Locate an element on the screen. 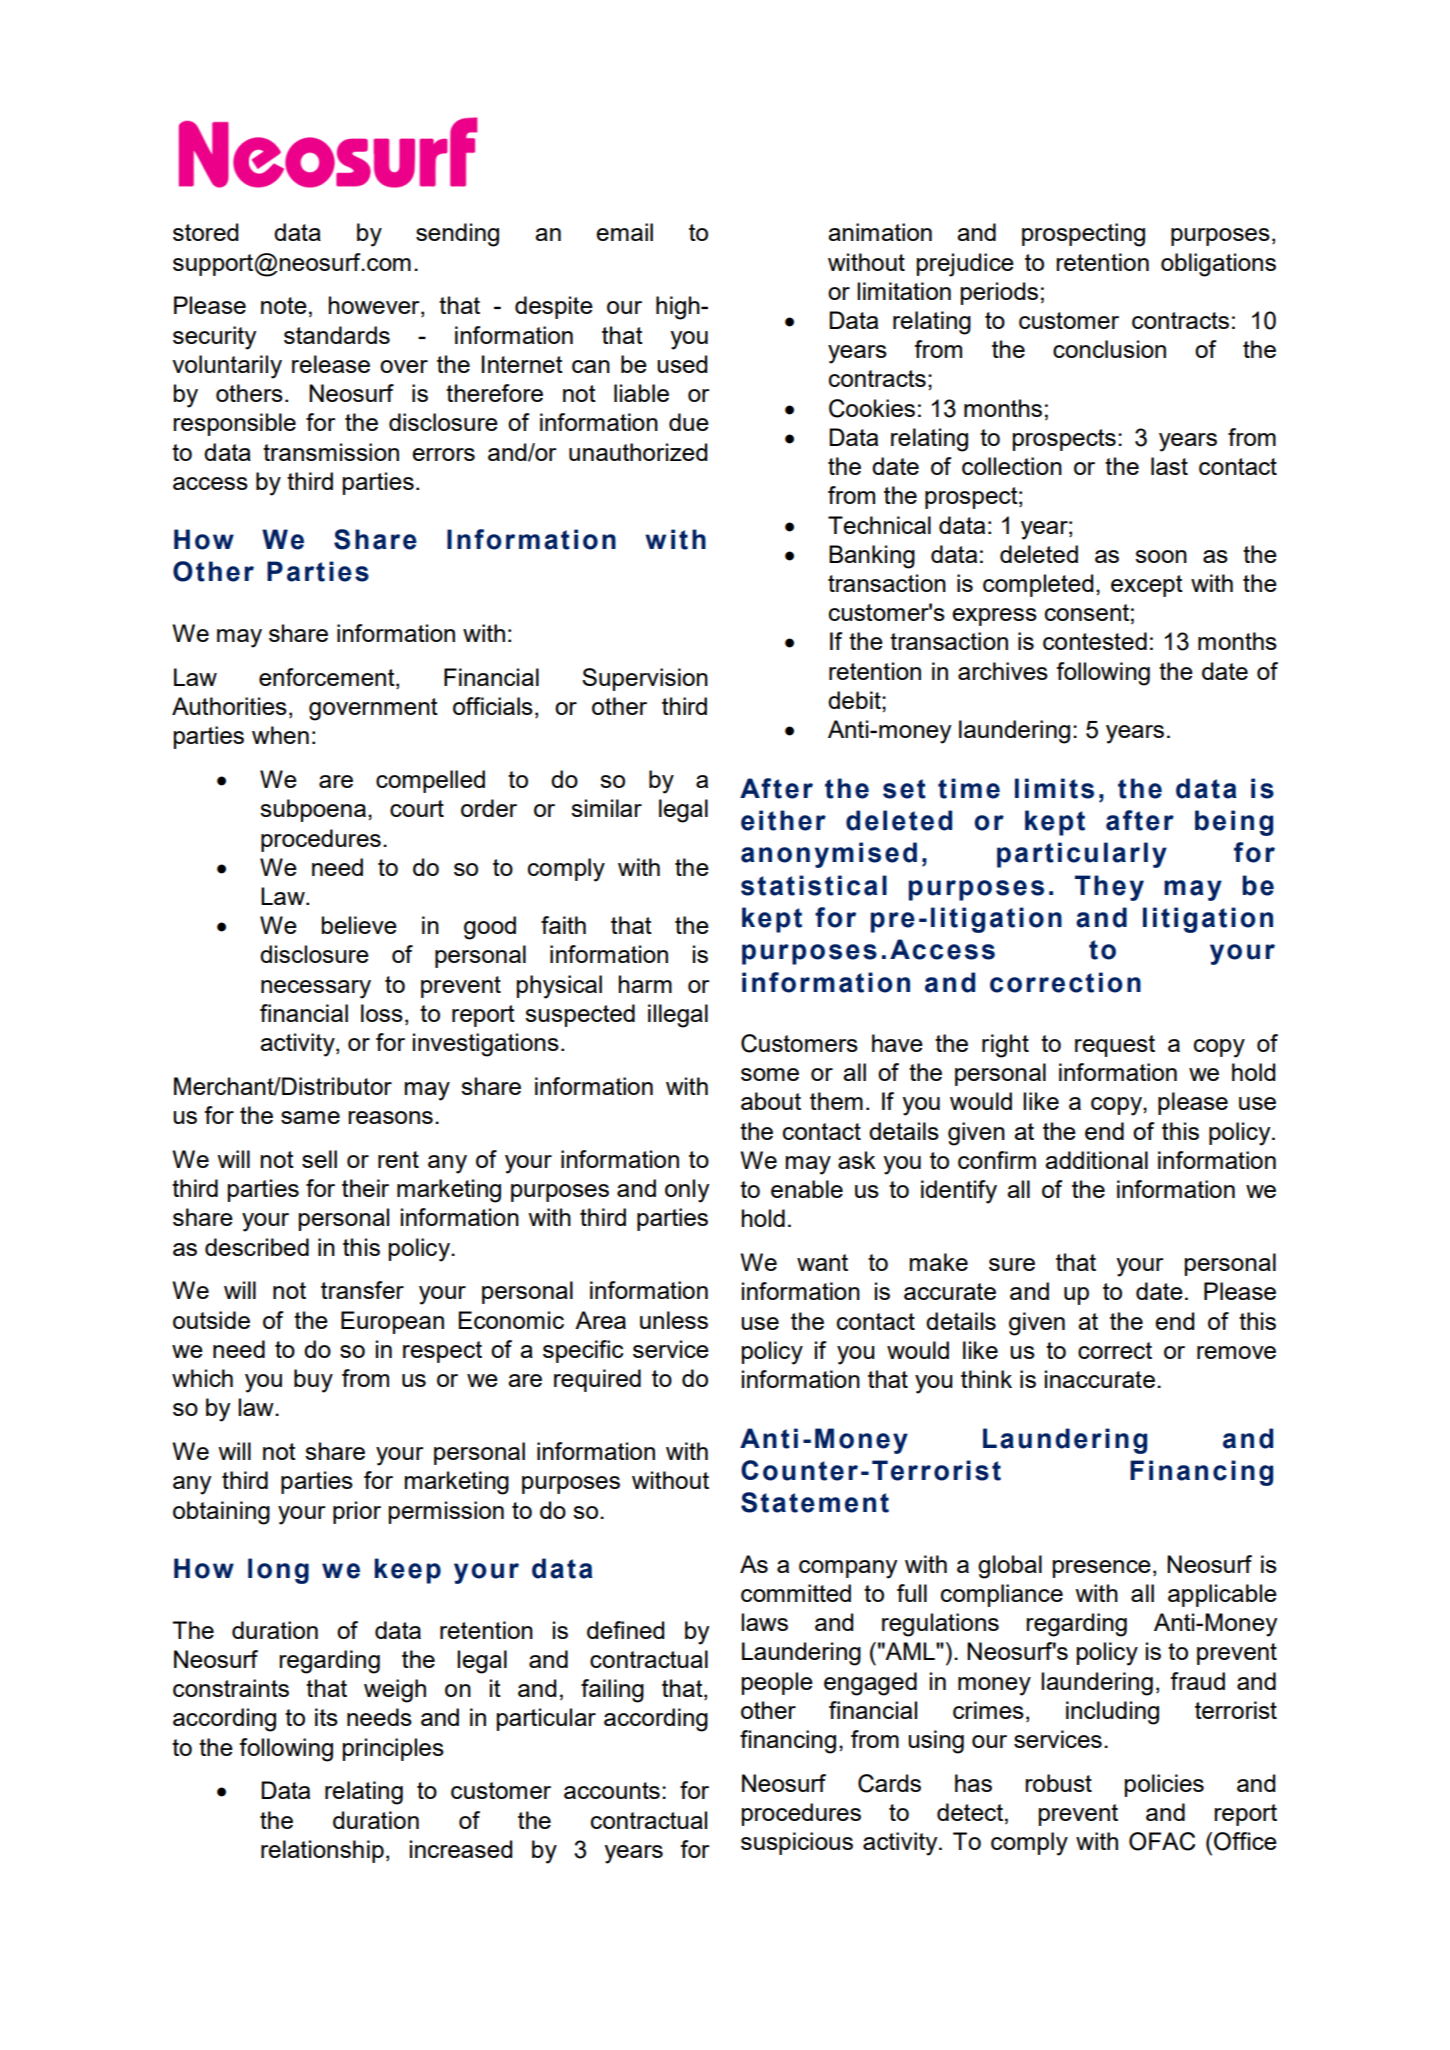  Supervision is located at coordinates (645, 679).
